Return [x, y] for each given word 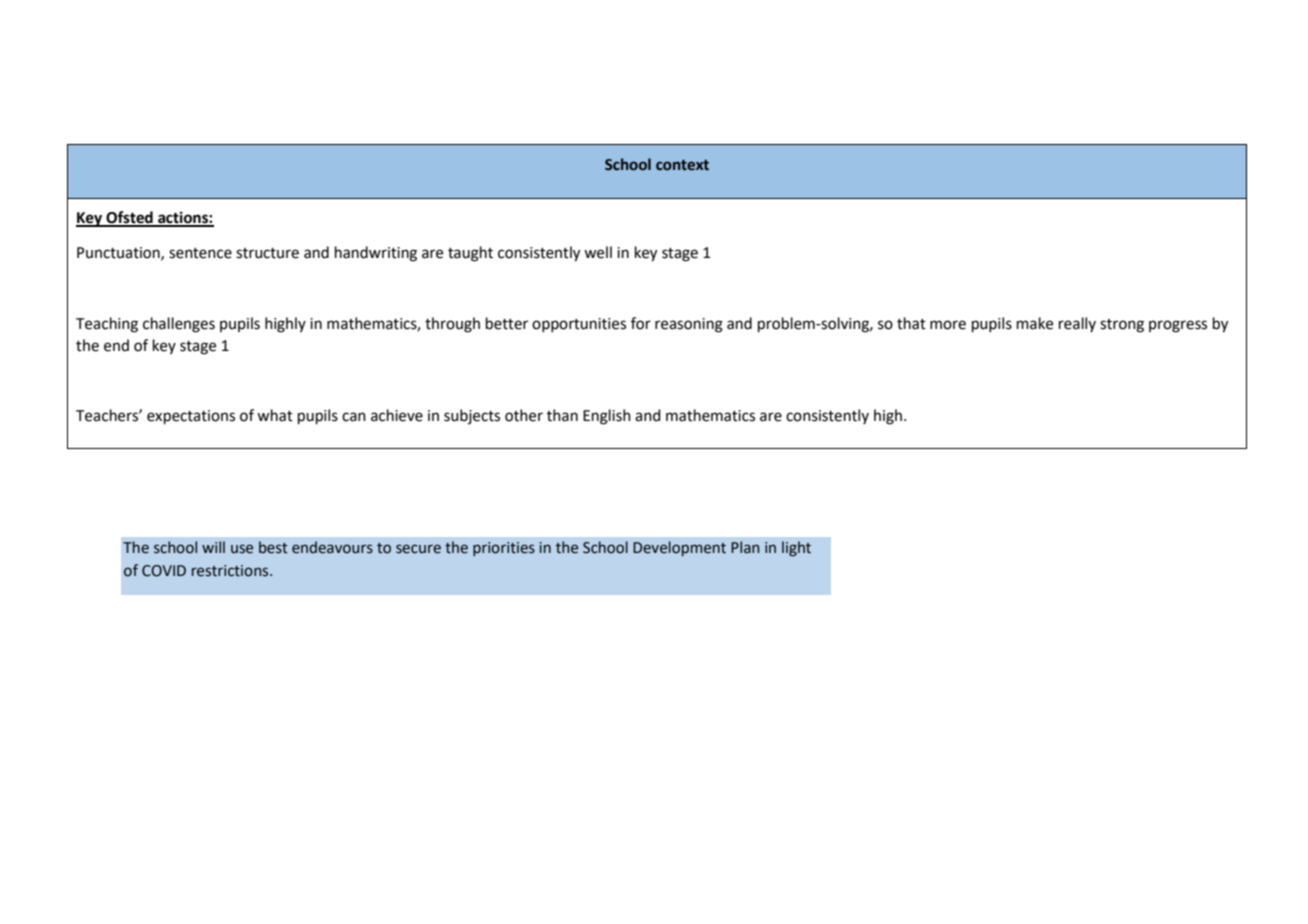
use [242, 549]
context [682, 165]
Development [679, 548]
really [1077, 324]
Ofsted [129, 218]
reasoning [689, 325]
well [598, 252]
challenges [179, 325]
